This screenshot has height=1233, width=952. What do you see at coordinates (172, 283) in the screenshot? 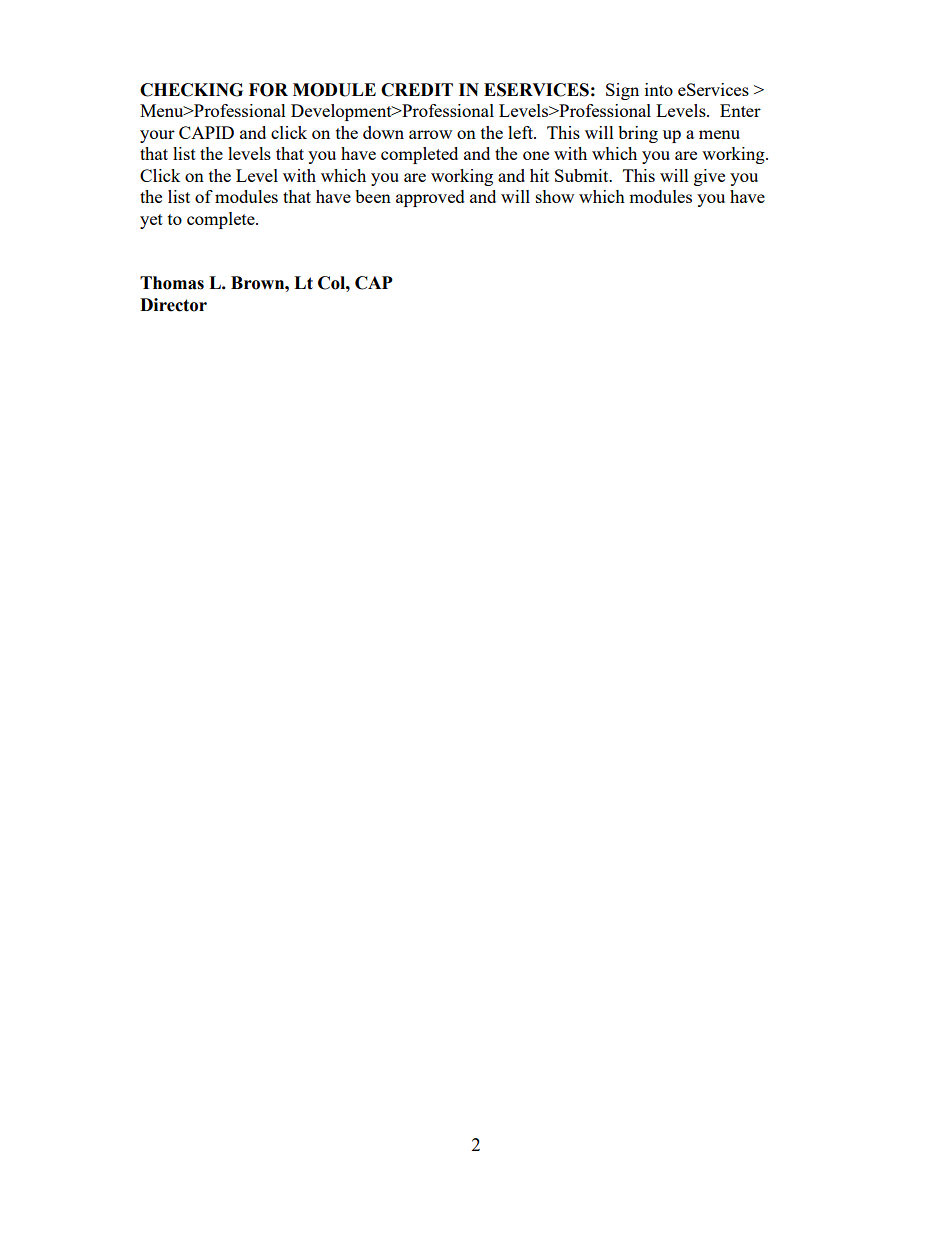
I see `Thomas` at bounding box center [172, 283].
